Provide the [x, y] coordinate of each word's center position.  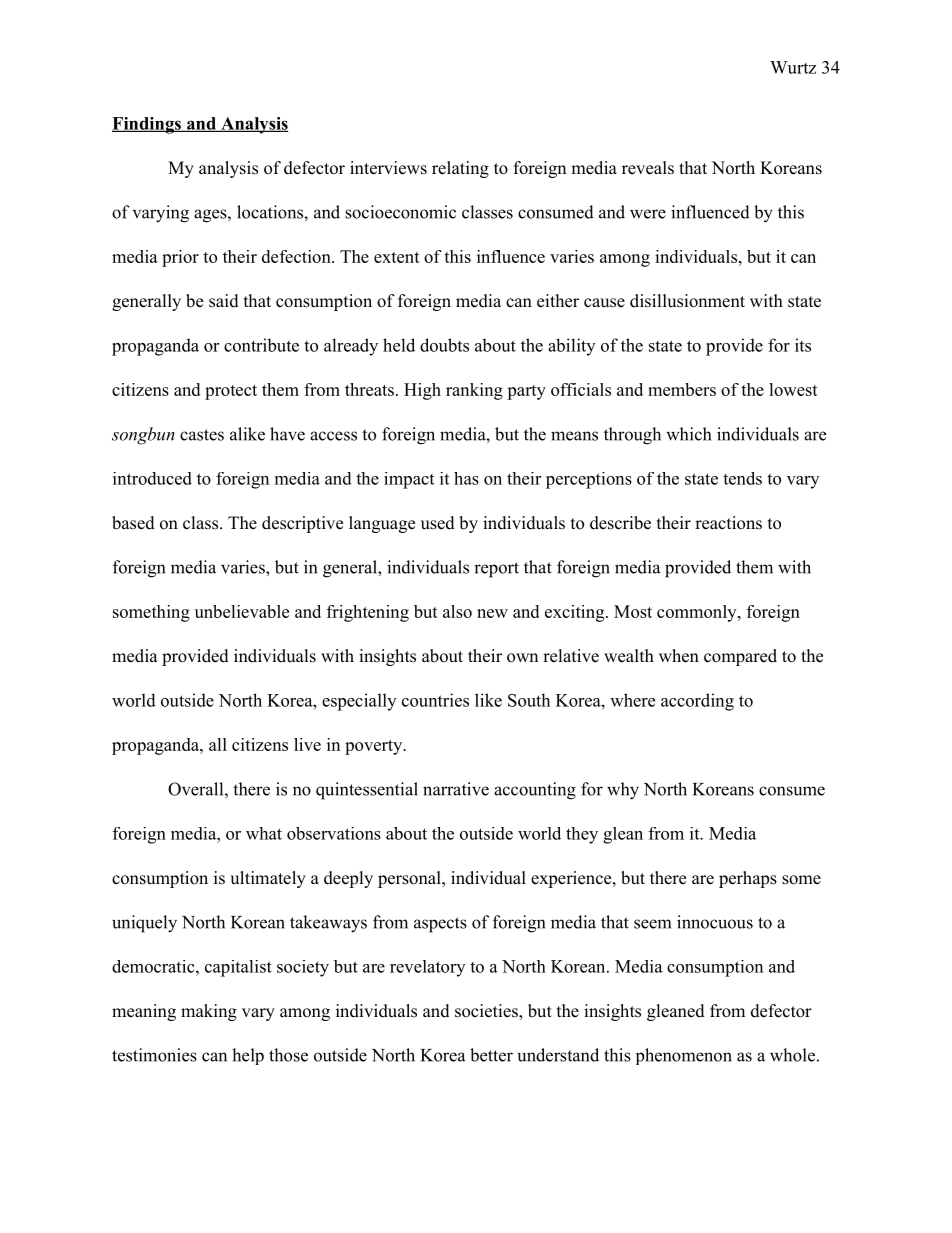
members [682, 389]
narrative [456, 789]
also [457, 611]
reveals [648, 168]
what [264, 833]
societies [487, 1012]
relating [460, 169]
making [209, 1012]
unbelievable [242, 611]
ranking [474, 391]
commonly [698, 613]
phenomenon [684, 1056]
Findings [147, 125]
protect [231, 392]
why [623, 791]
